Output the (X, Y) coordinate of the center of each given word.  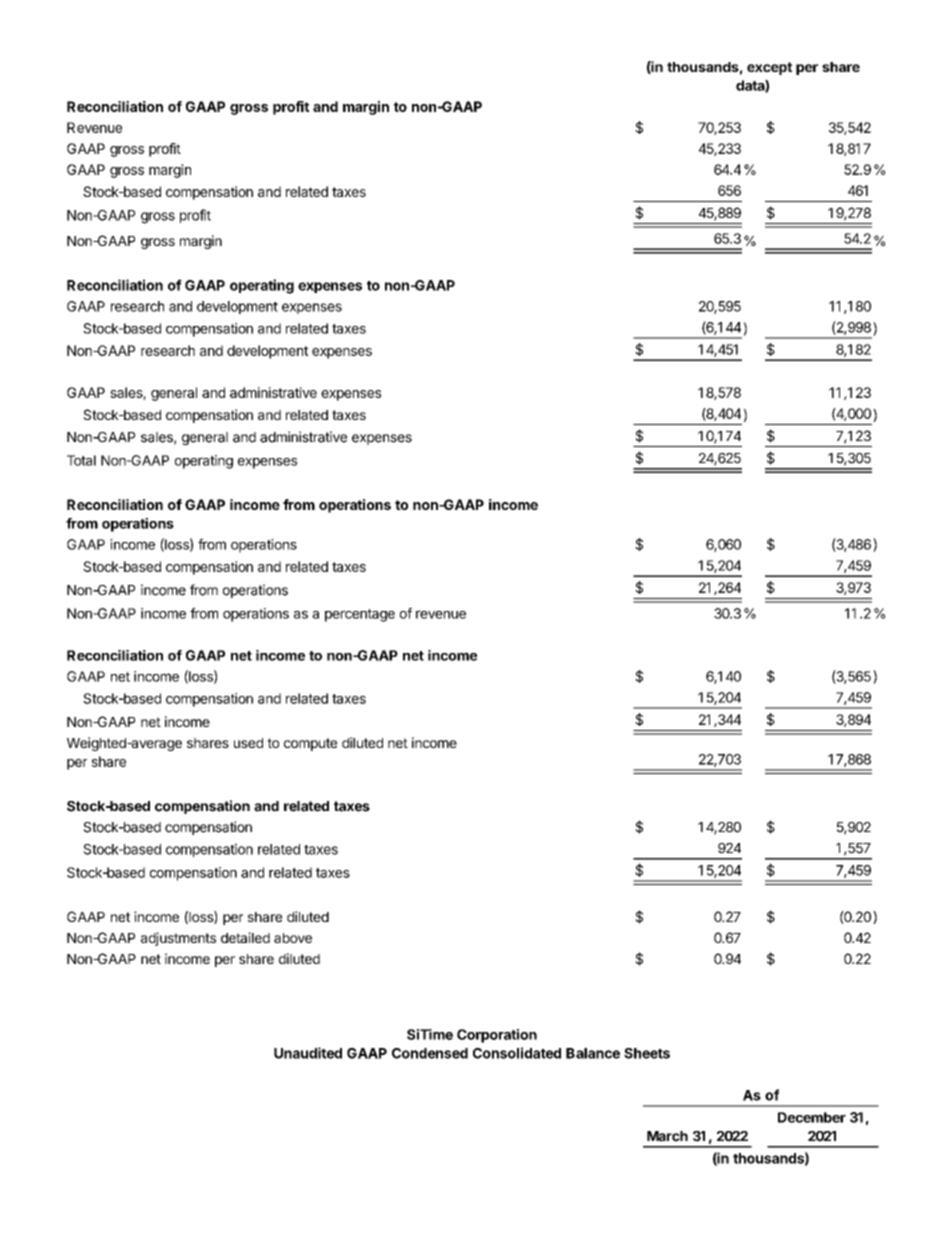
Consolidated (517, 1053)
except (769, 68)
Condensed (430, 1053)
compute (310, 744)
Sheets (647, 1053)
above (293, 938)
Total (81, 460)
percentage (360, 615)
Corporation (497, 1036)
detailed (245, 937)
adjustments (178, 939)
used (248, 743)
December (812, 1117)
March (667, 1136)
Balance (593, 1053)
